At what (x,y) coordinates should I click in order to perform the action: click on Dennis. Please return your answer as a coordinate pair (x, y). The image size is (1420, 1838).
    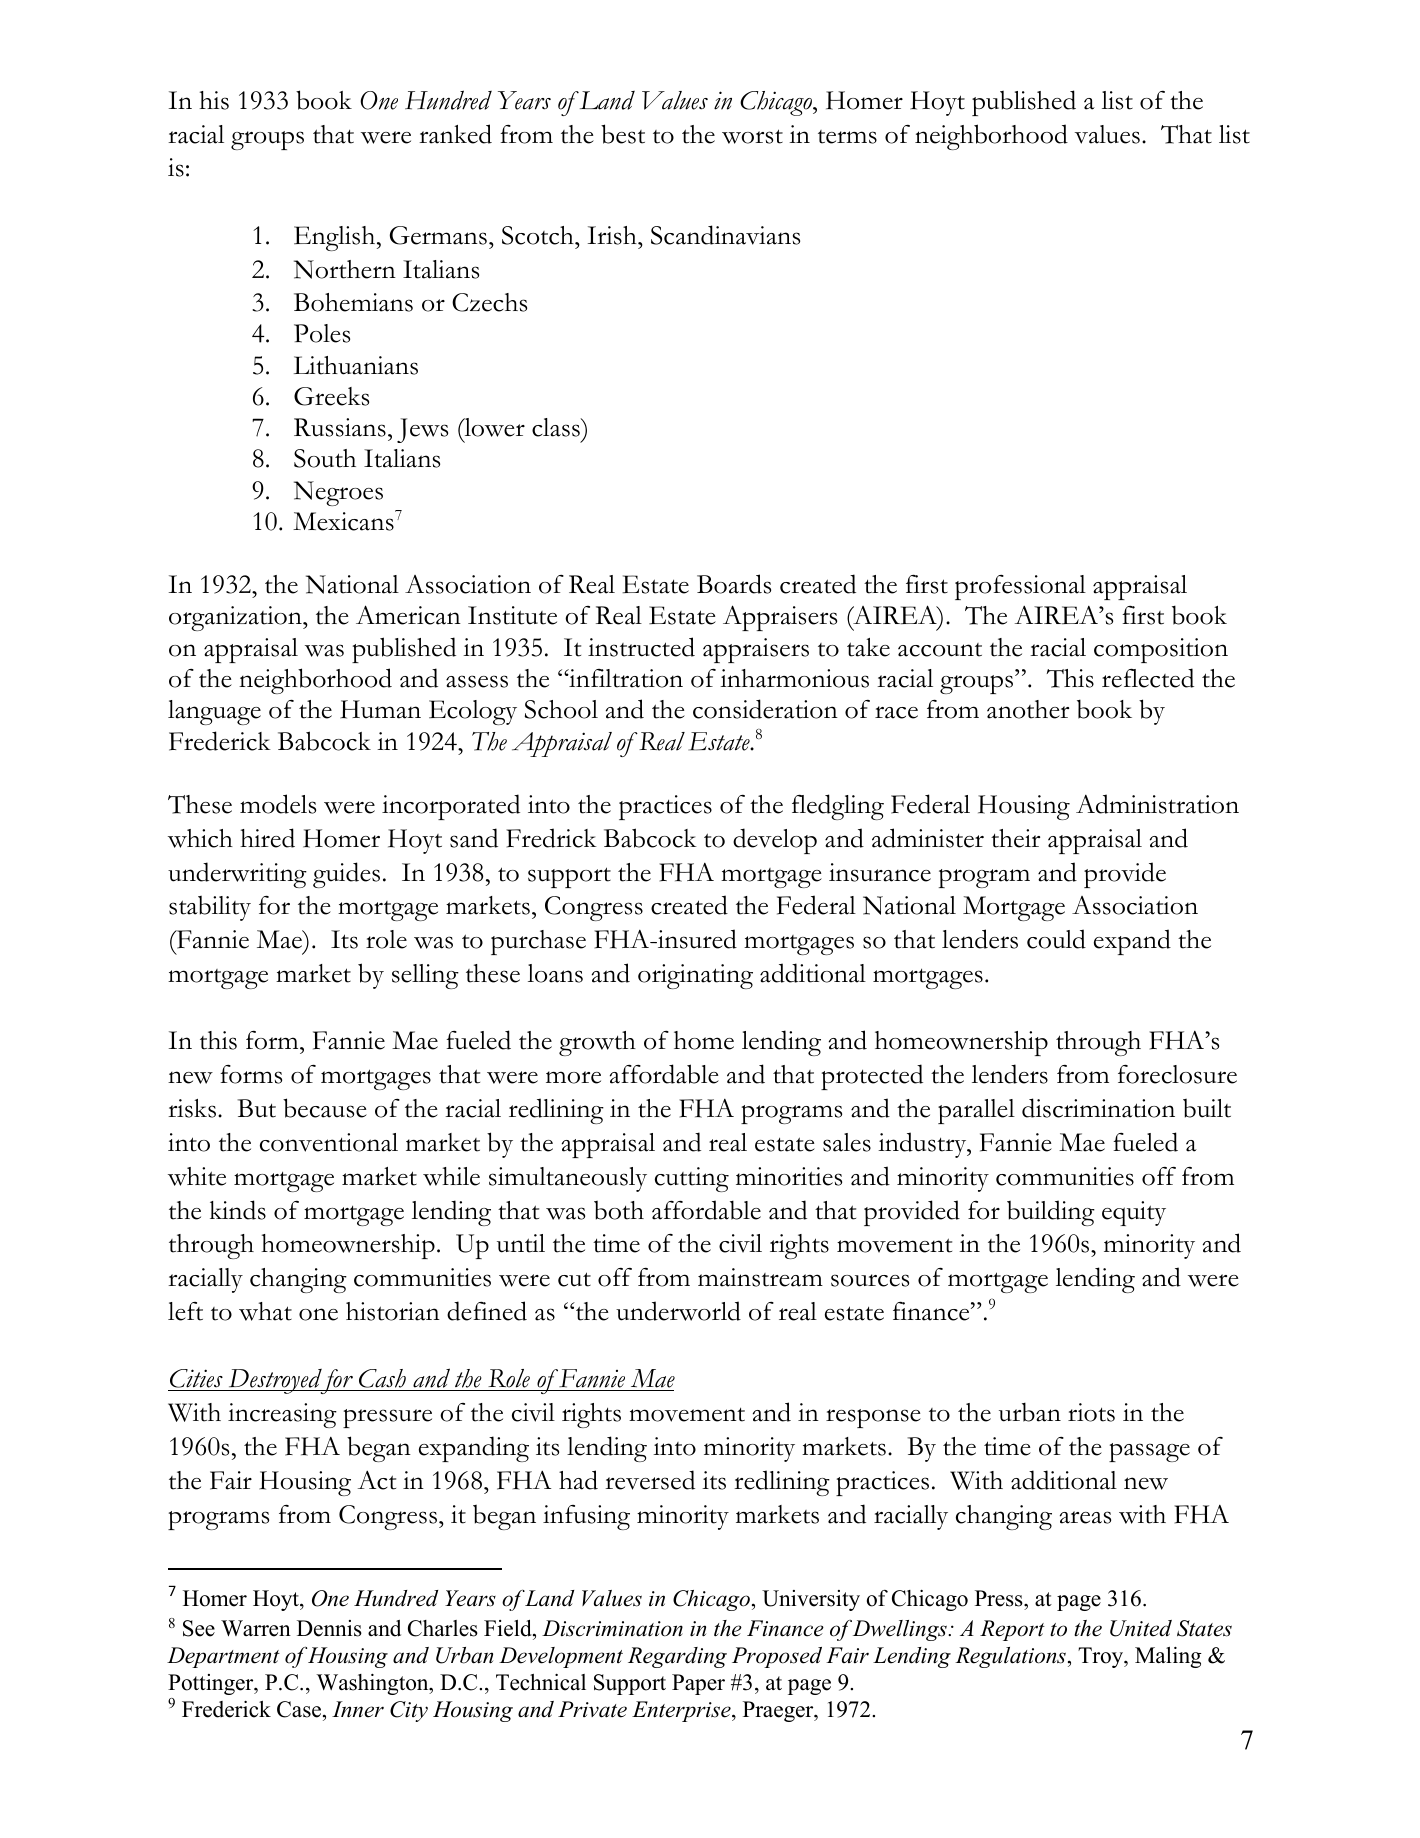
    Looking at the image, I should click on (329, 1628).
